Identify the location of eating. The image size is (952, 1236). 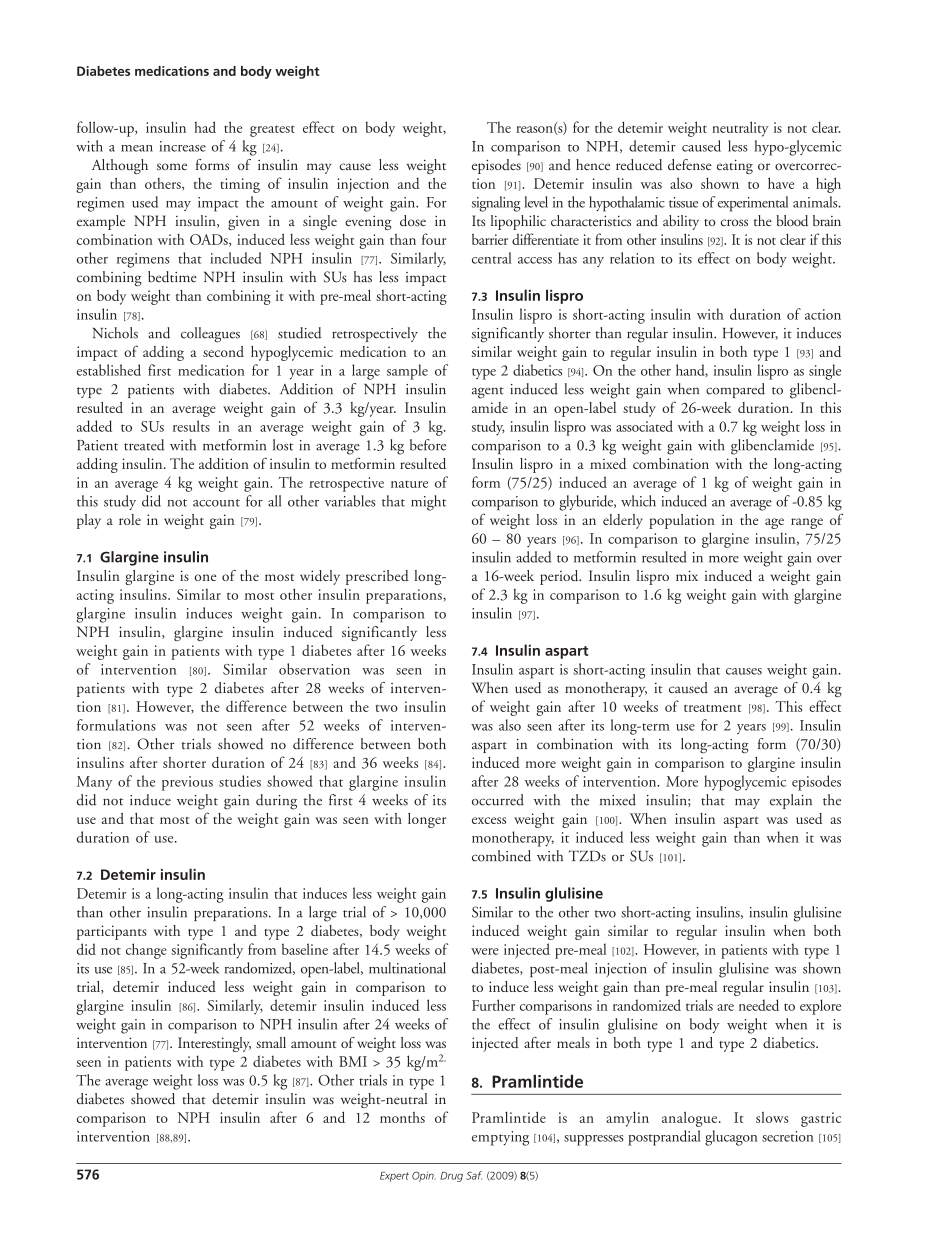
(735, 166).
